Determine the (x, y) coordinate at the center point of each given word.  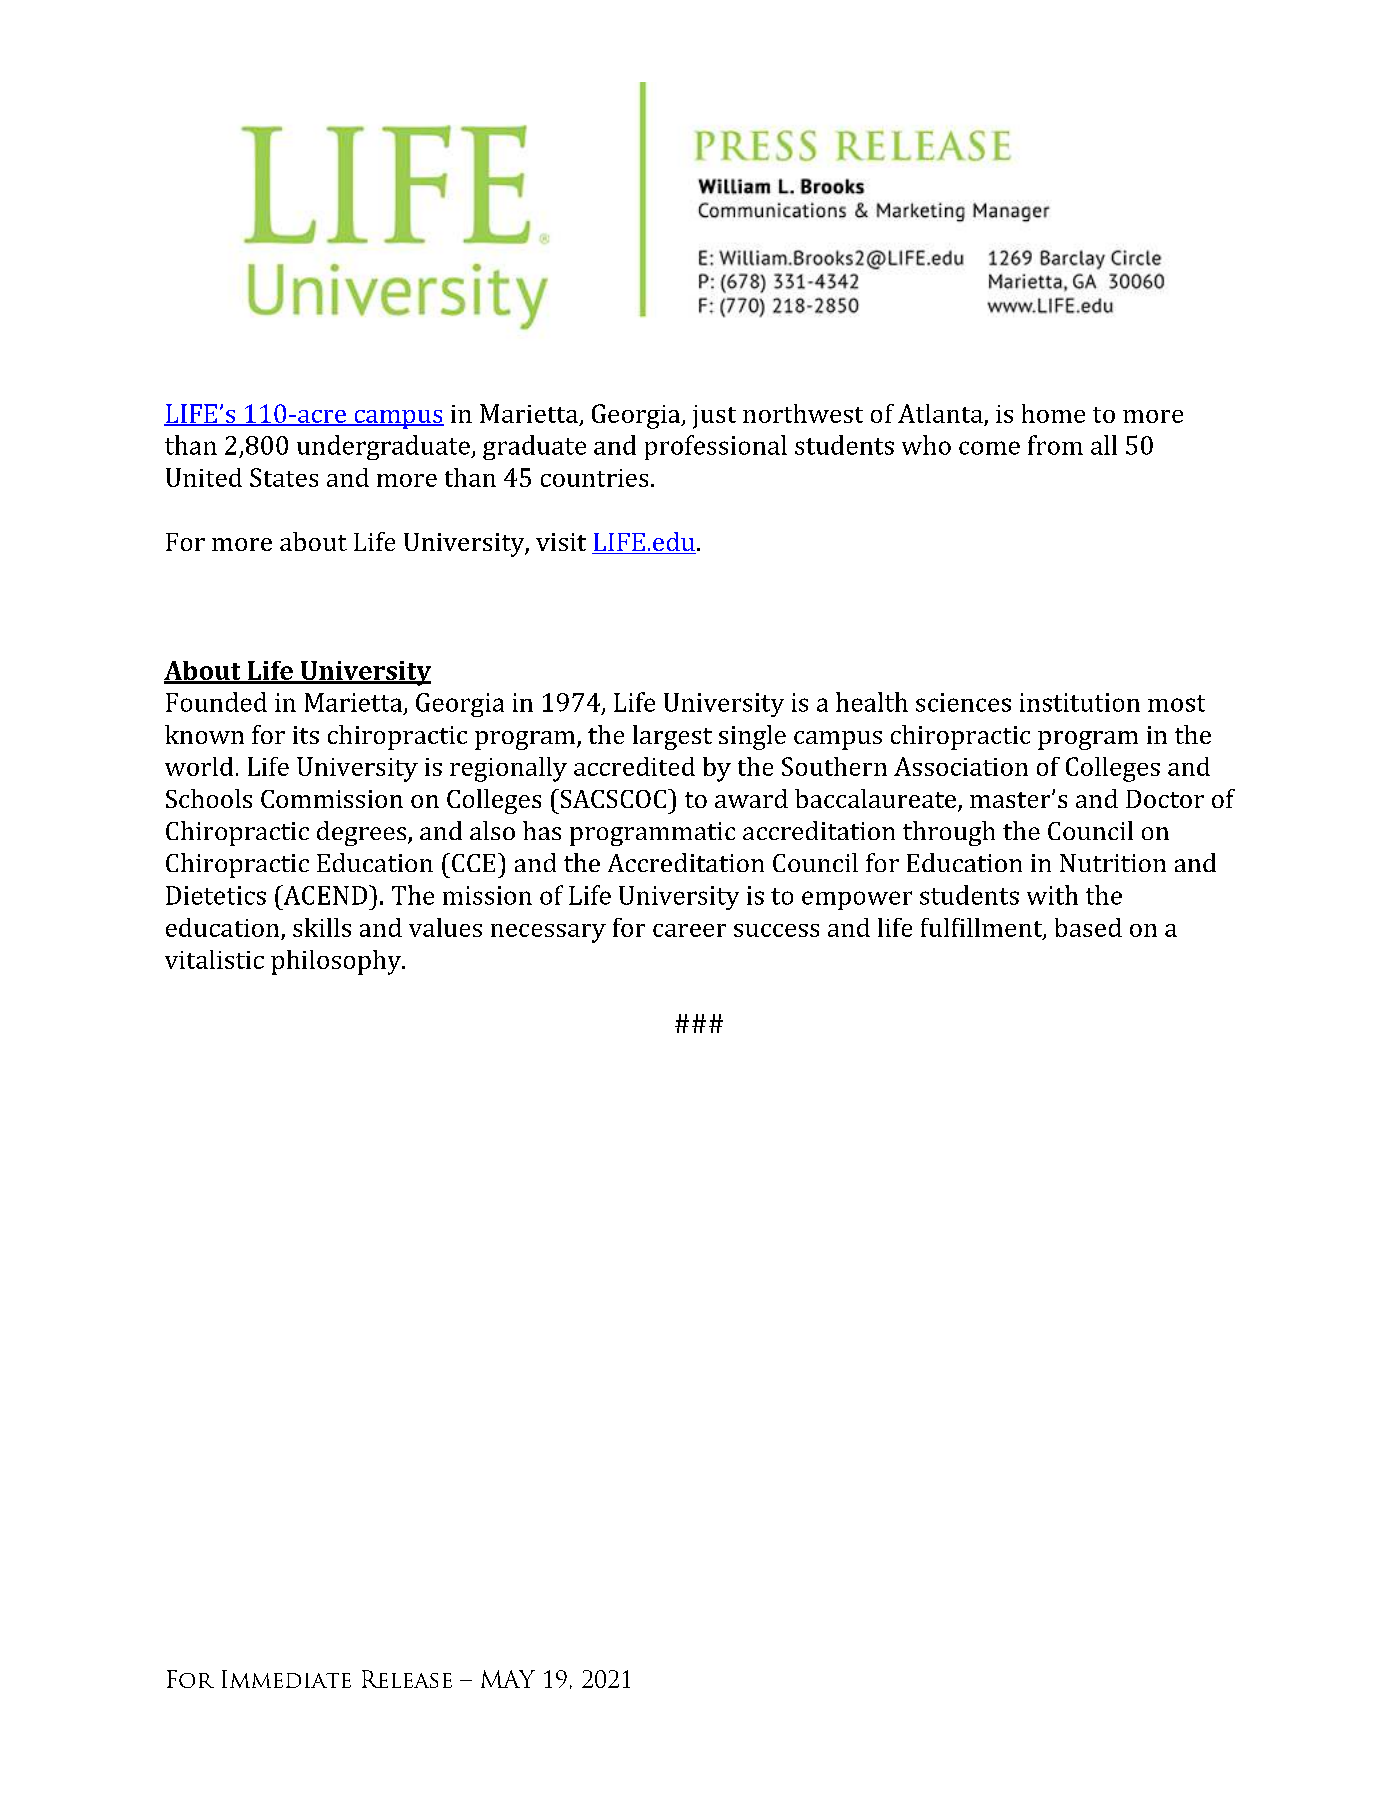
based (1088, 927)
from (1055, 445)
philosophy (337, 962)
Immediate (286, 1679)
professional (716, 447)
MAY (508, 1679)
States (284, 477)
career (689, 930)
